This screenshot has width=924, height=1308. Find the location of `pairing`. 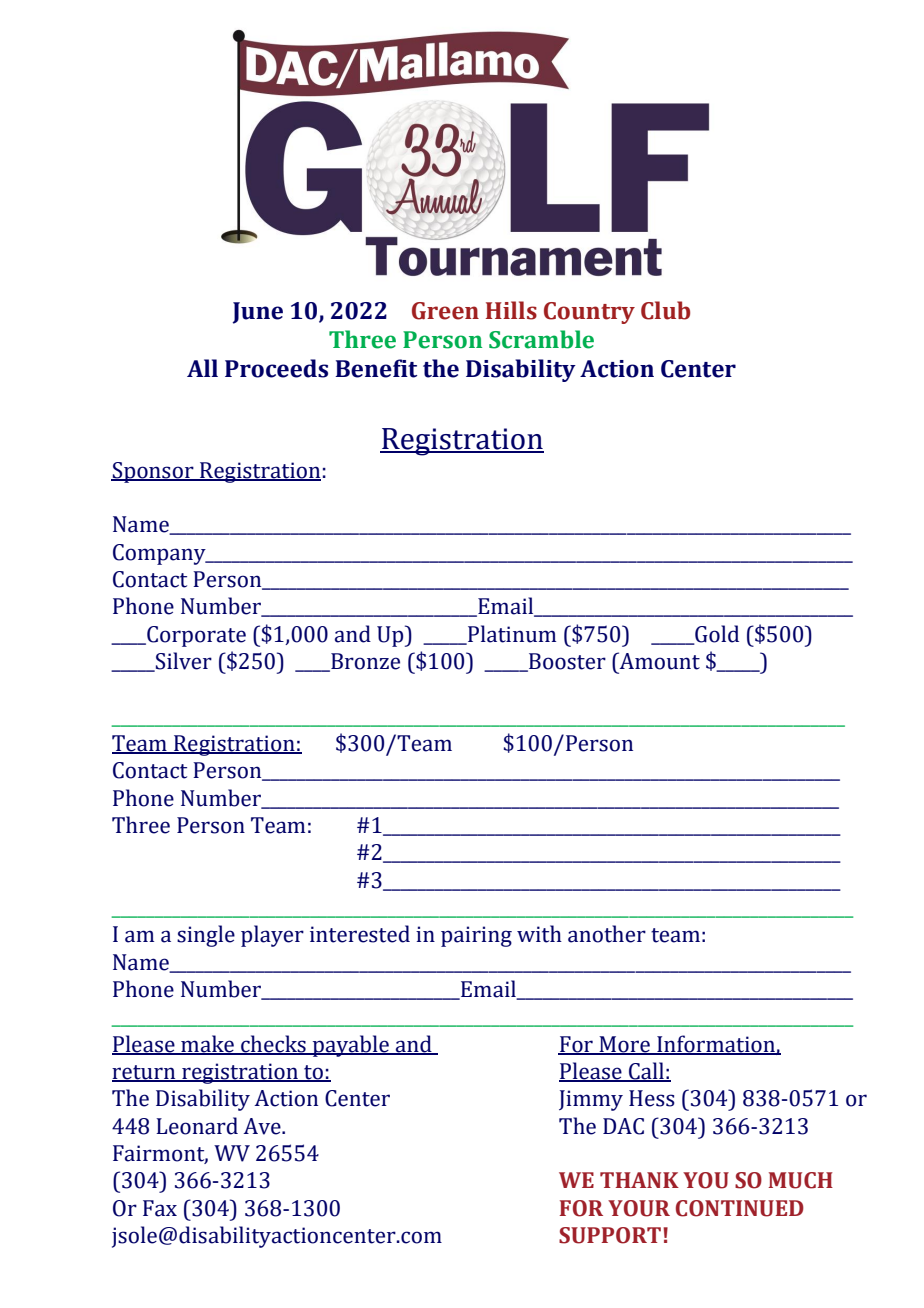

pairing is located at coordinates (476, 936).
